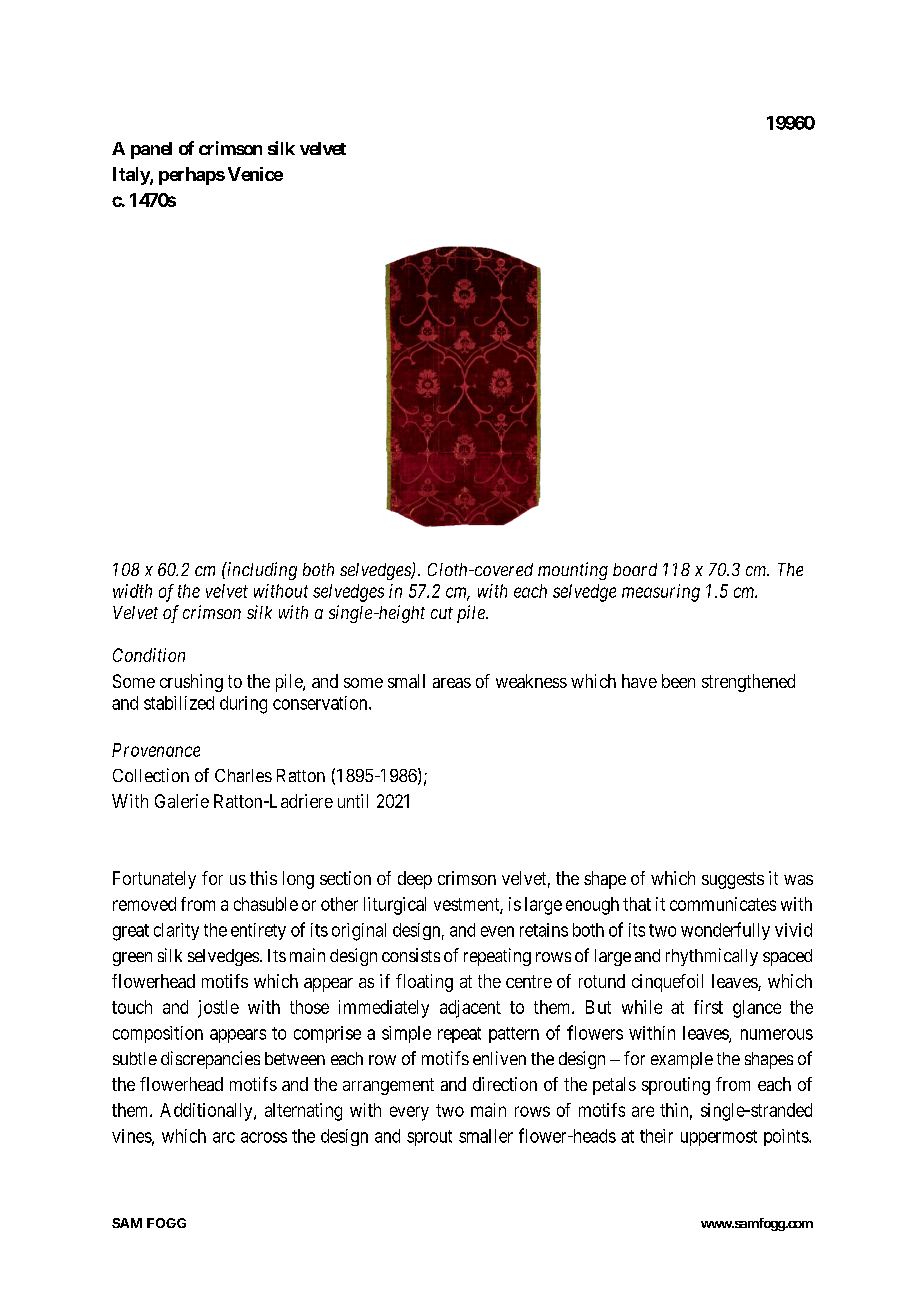 The height and width of the screenshot is (1308, 924). Describe the element at coordinates (151, 150) in the screenshot. I see `panel` at that location.
